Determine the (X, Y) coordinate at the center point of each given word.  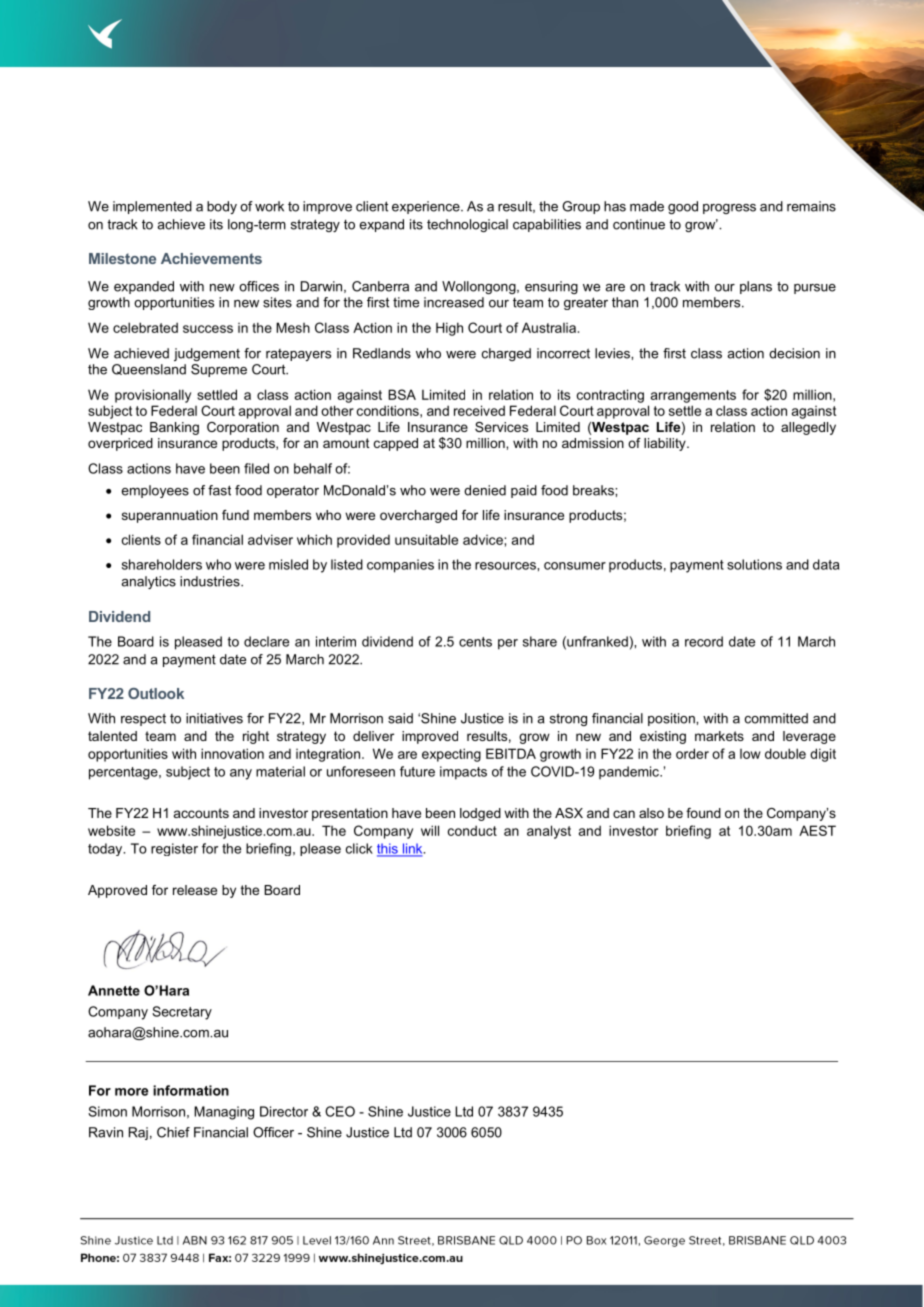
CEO (340, 1111)
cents (475, 642)
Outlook (156, 693)
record (704, 641)
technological (467, 225)
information (191, 1090)
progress (729, 209)
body (222, 207)
